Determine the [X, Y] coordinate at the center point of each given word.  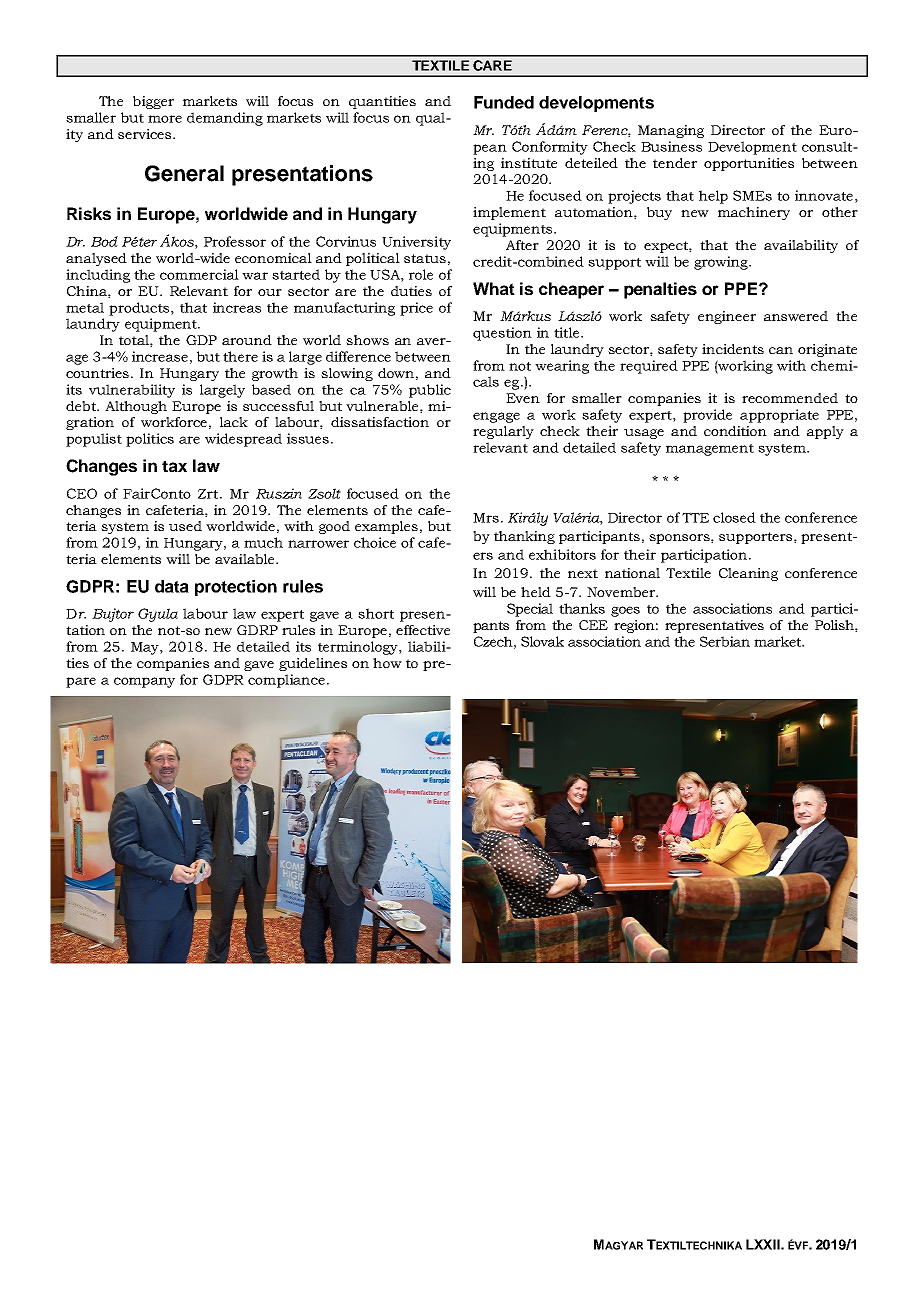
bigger [153, 102]
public [430, 391]
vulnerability [132, 391]
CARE [492, 65]
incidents [733, 349]
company [144, 682]
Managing [671, 131]
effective [423, 630]
